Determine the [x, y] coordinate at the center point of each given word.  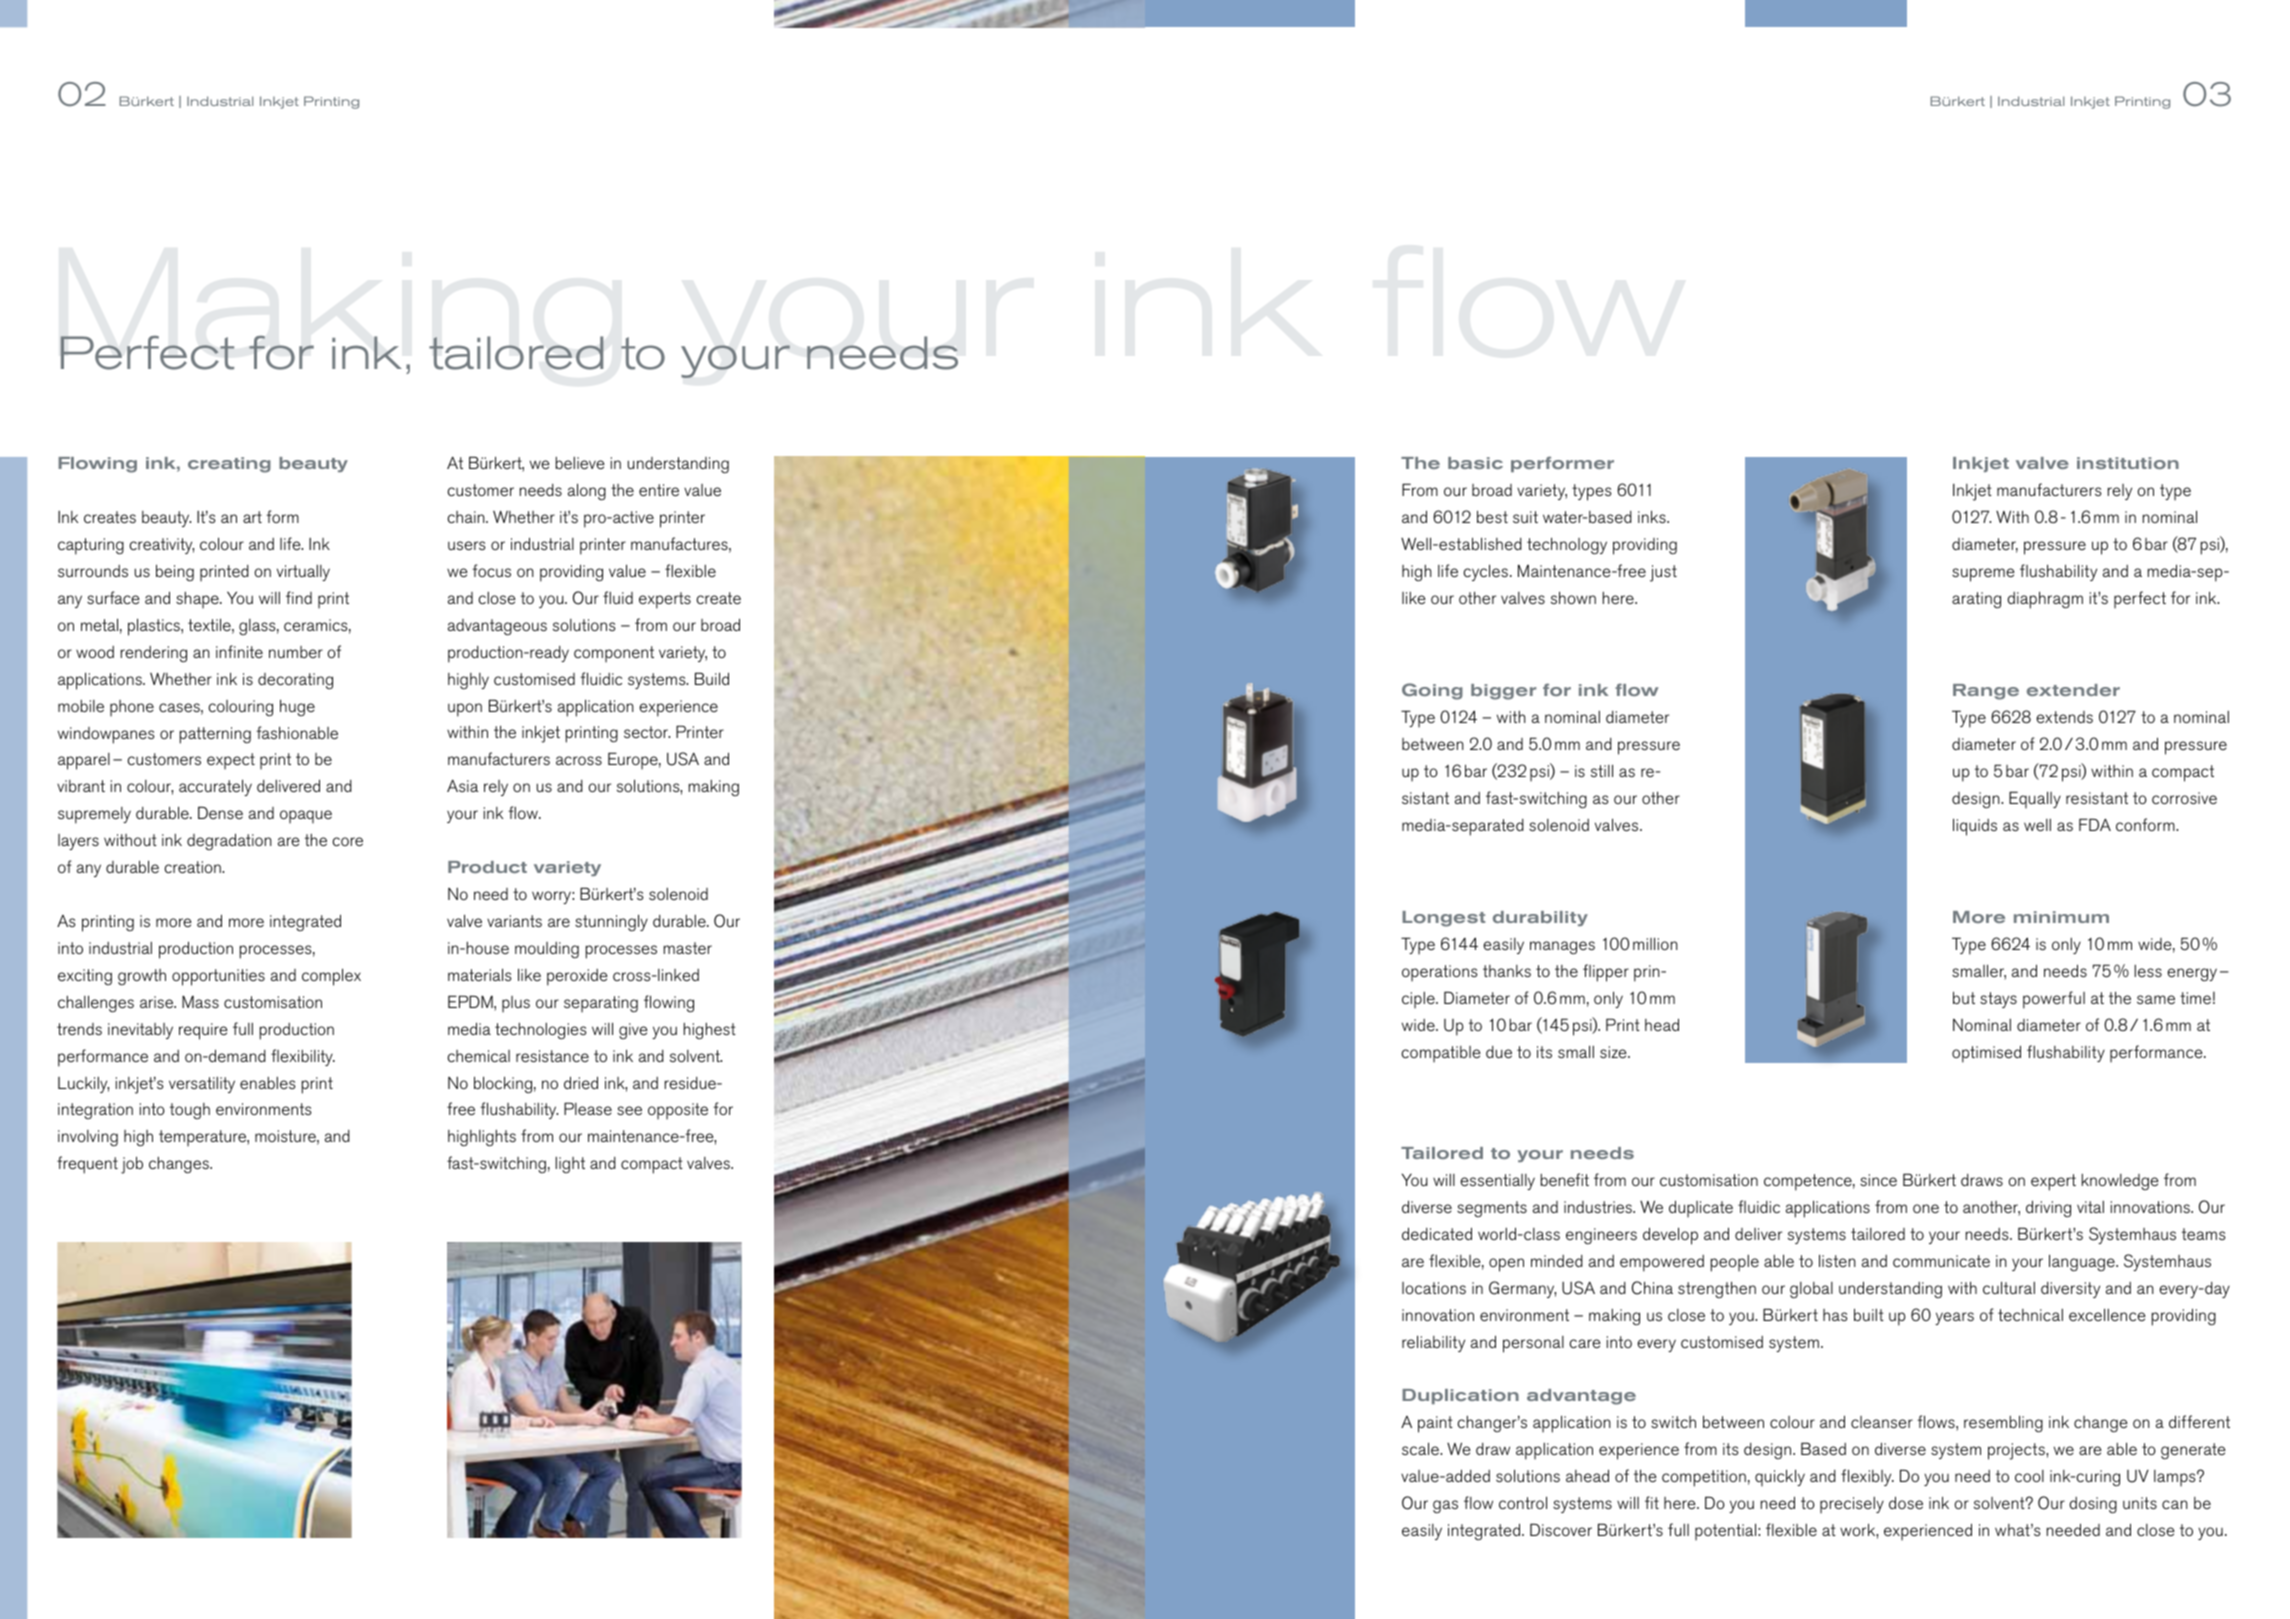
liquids [1975, 827]
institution [2128, 463]
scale [1421, 1448]
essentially [1497, 1182]
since [1878, 1180]
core [347, 841]
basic [1475, 463]
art [252, 517]
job [132, 1165]
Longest [1443, 919]
